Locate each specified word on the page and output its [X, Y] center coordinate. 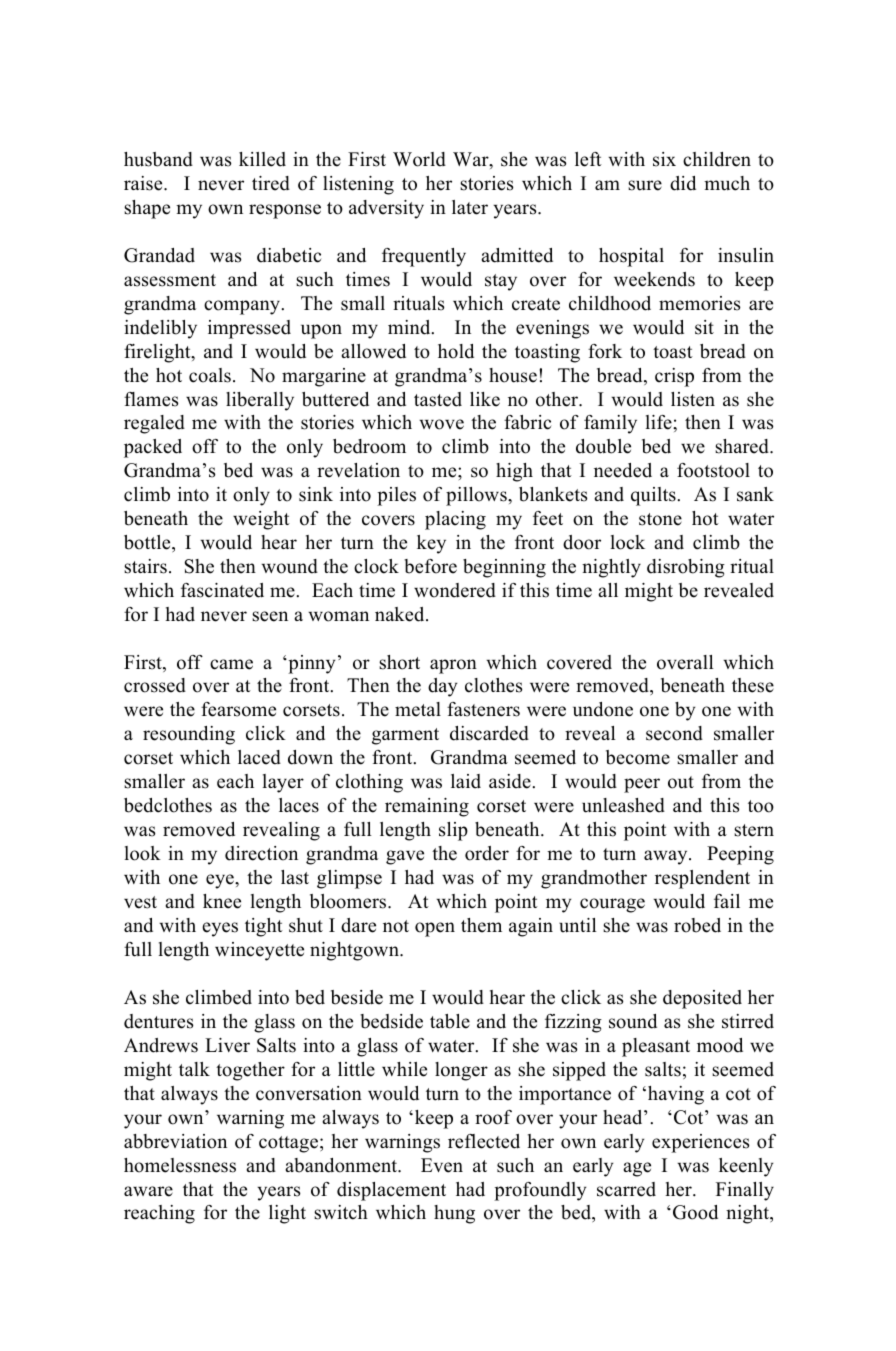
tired [271, 183]
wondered [455, 590]
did [683, 183]
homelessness [180, 1165]
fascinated [222, 590]
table [450, 1021]
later [470, 207]
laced [259, 757]
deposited [702, 999]
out [681, 782]
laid [466, 781]
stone [660, 519]
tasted [438, 399]
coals [210, 375]
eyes [220, 929]
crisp [674, 377]
